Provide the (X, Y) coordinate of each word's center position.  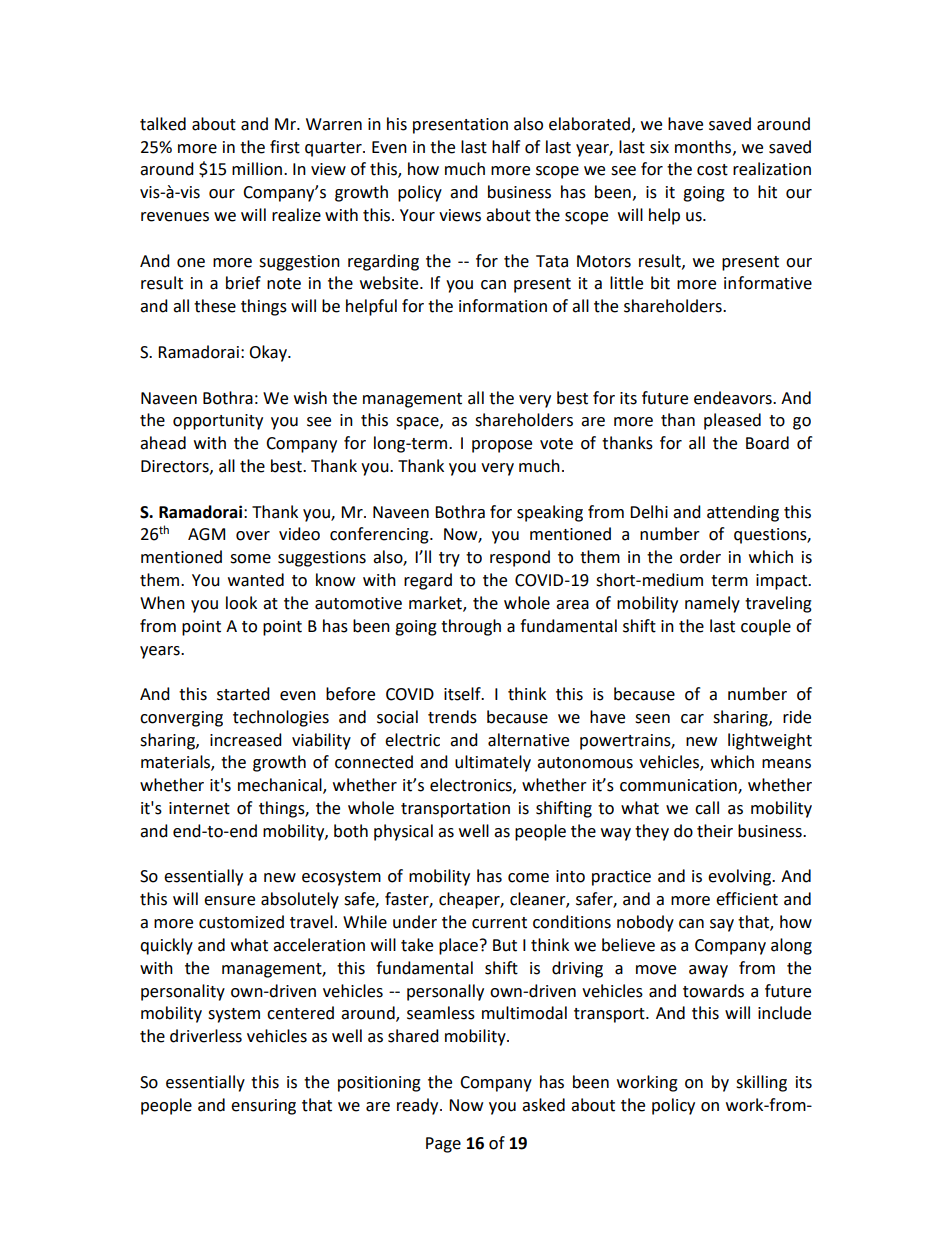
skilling (761, 1083)
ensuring (263, 1107)
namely (712, 604)
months (704, 147)
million (258, 169)
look (241, 603)
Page (443, 1145)
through (471, 627)
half (506, 147)
